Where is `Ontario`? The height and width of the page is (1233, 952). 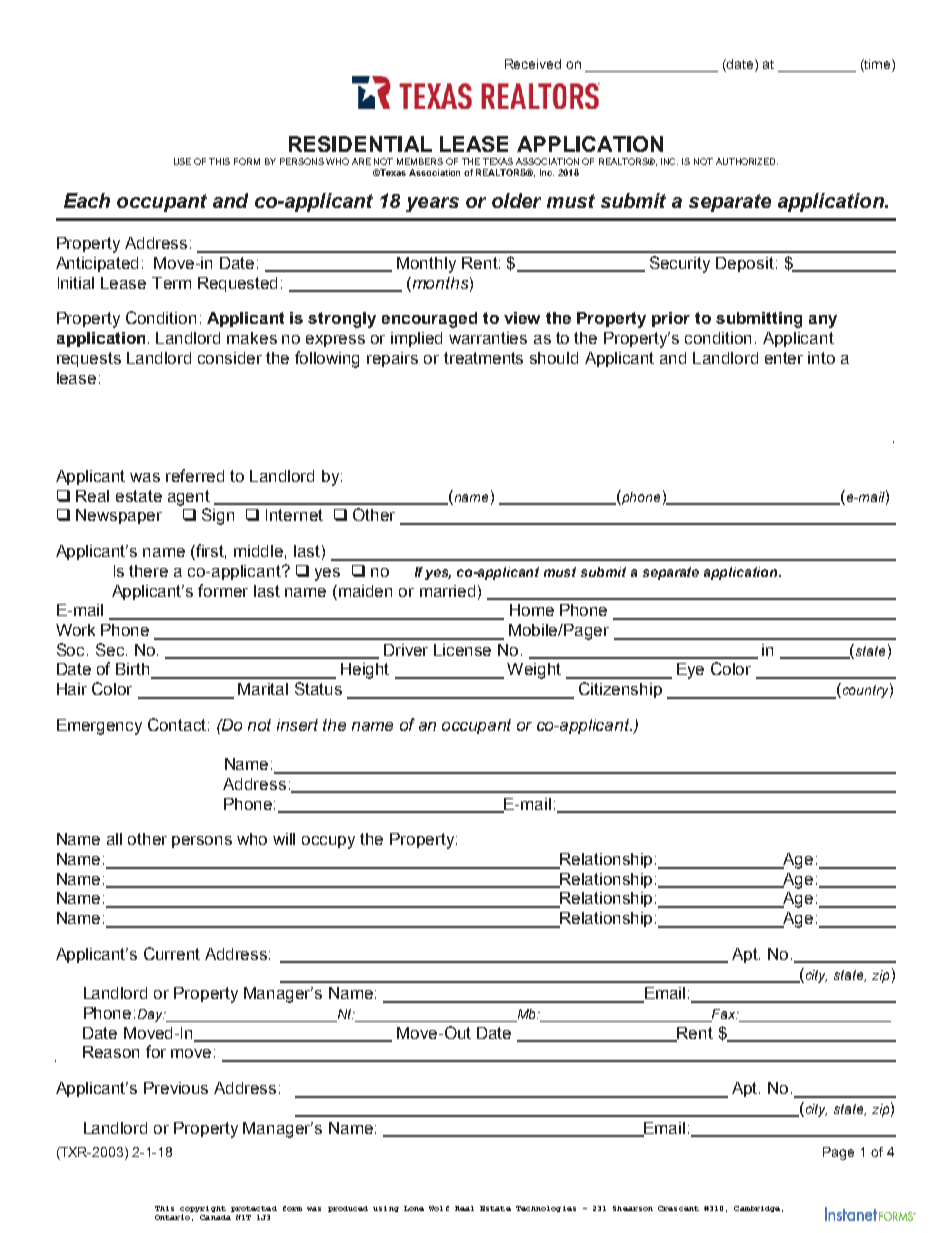 Ontario is located at coordinates (172, 1217).
